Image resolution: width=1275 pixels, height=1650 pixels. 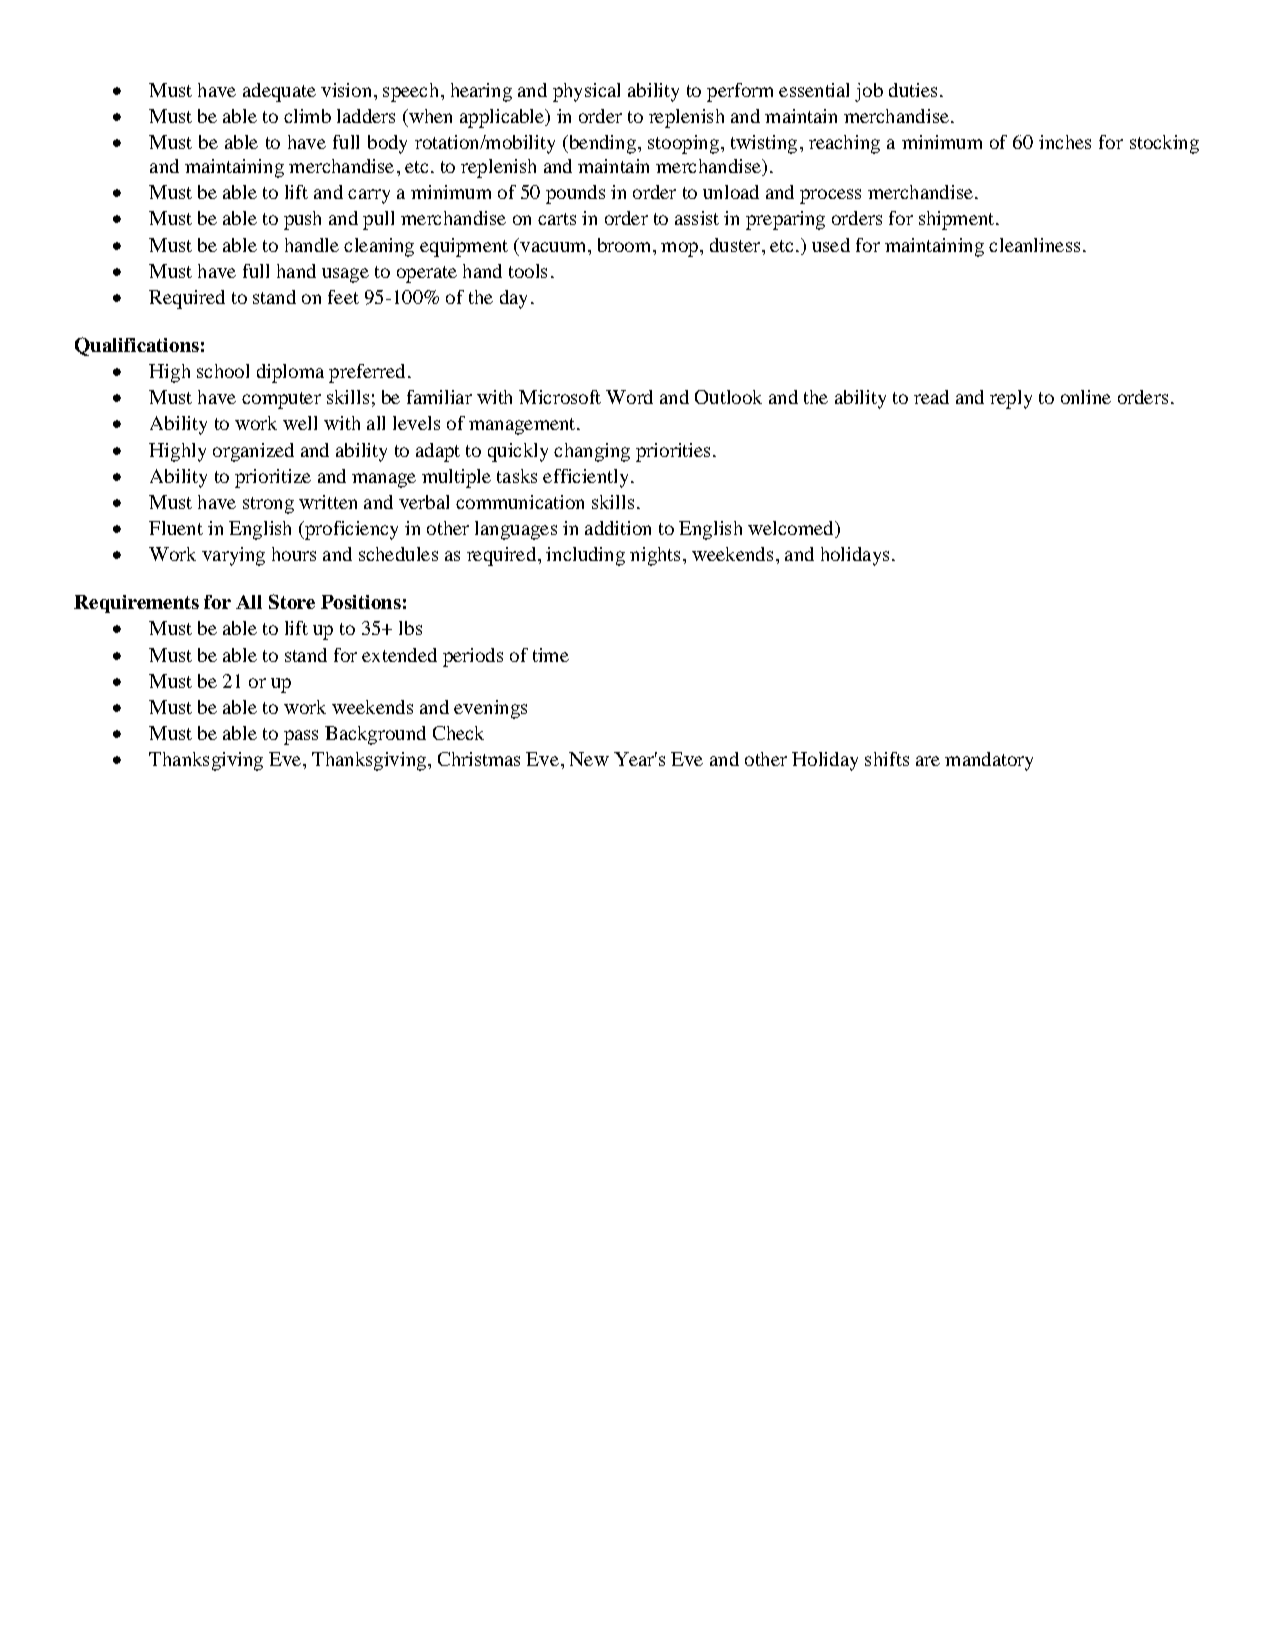 I want to click on reply, so click(x=1011, y=399).
